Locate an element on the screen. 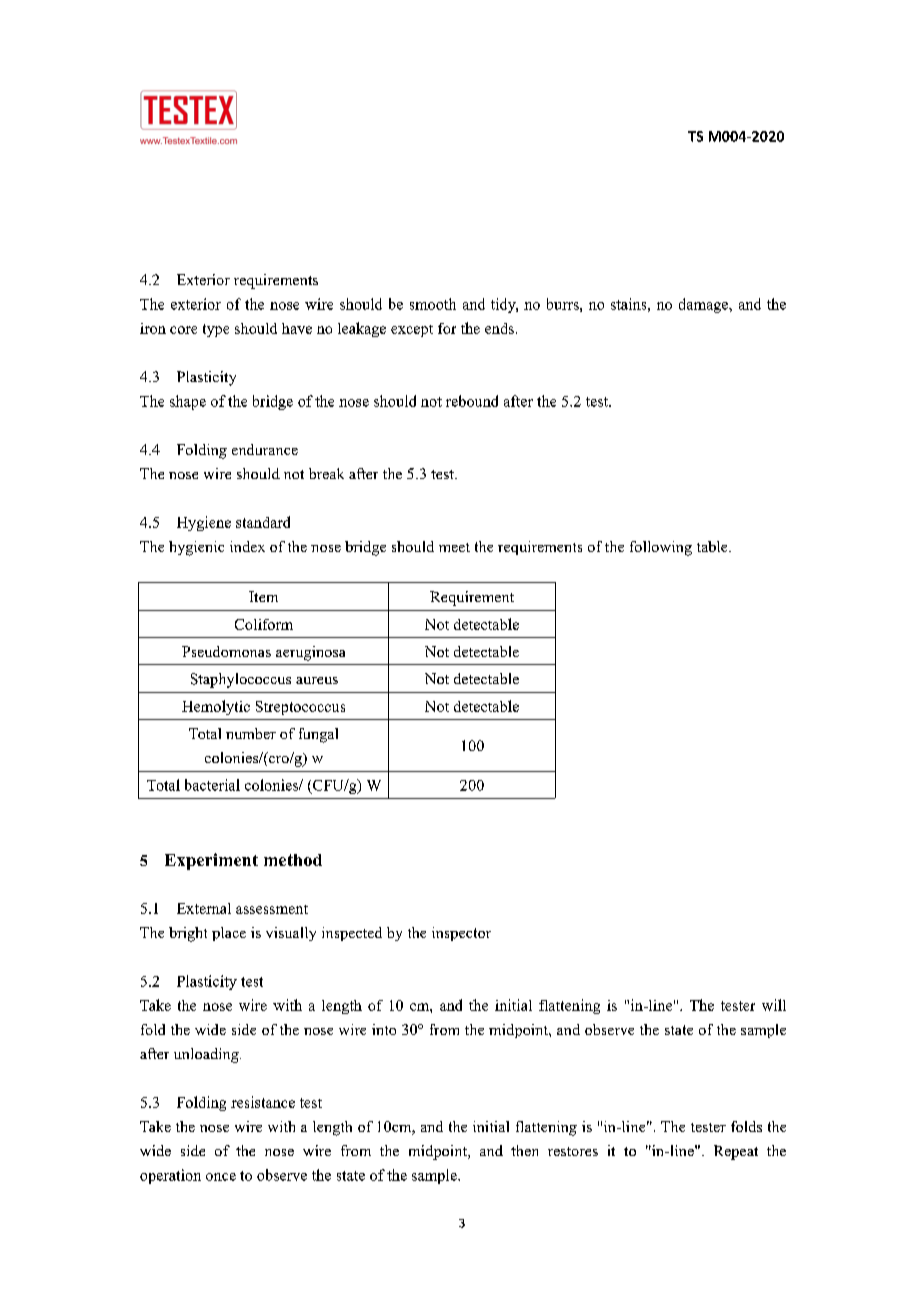  damage is located at coordinates (704, 305).
